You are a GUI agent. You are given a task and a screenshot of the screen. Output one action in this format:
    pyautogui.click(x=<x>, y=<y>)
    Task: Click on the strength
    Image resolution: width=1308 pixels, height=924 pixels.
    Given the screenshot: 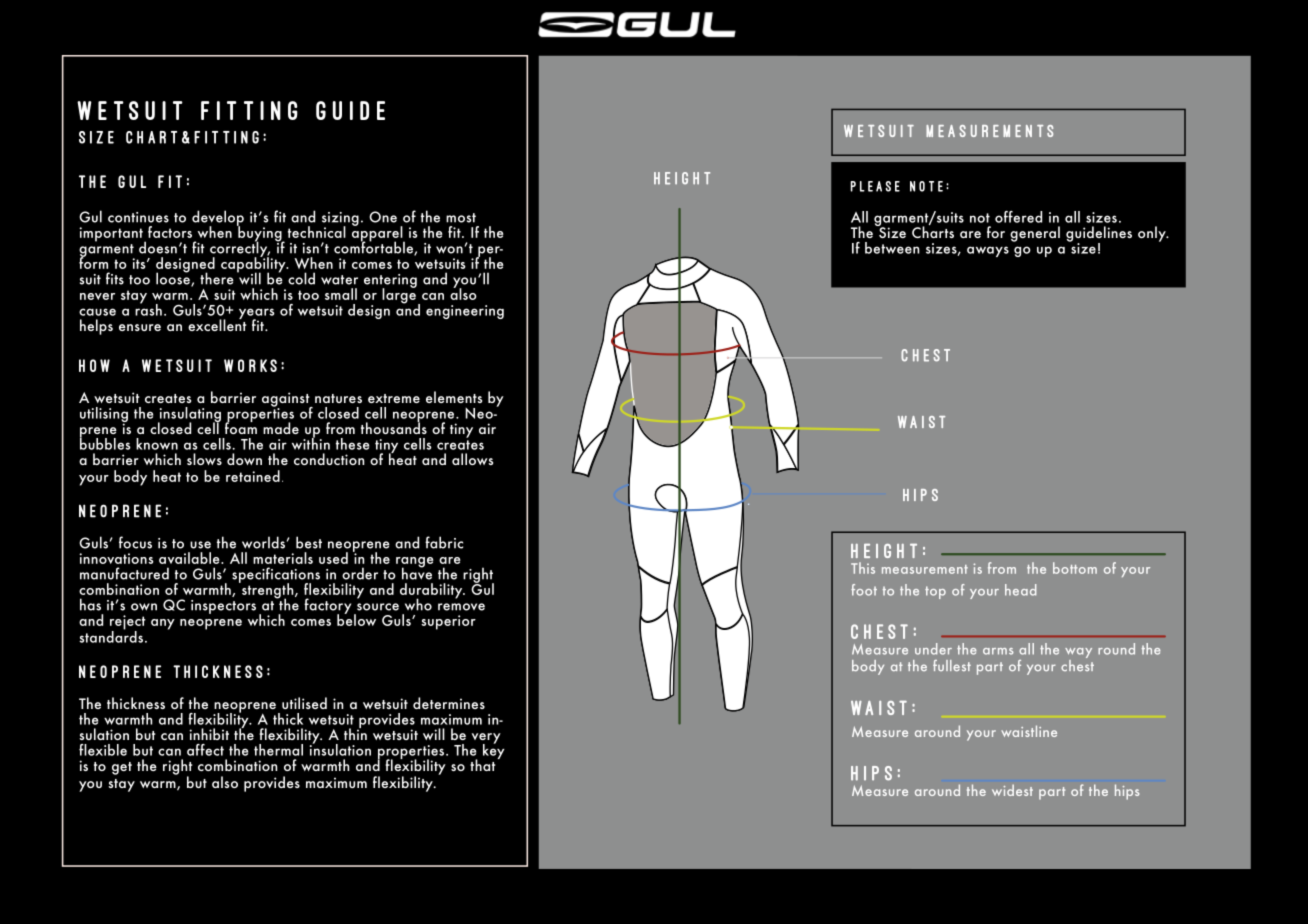 What is the action you would take?
    pyautogui.click(x=268, y=591)
